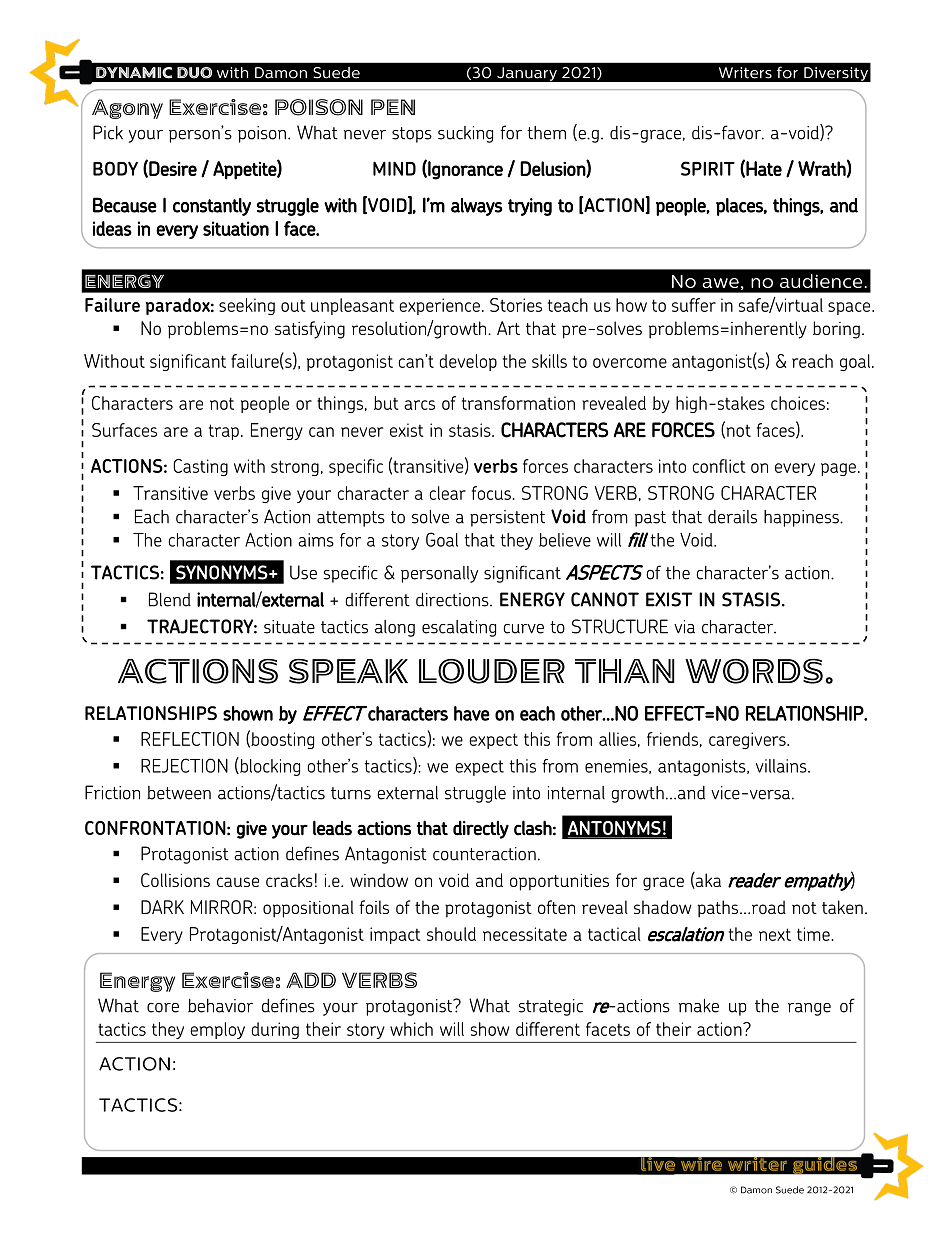 This screenshot has width=952, height=1233. I want to click on sucking, so click(465, 134).
